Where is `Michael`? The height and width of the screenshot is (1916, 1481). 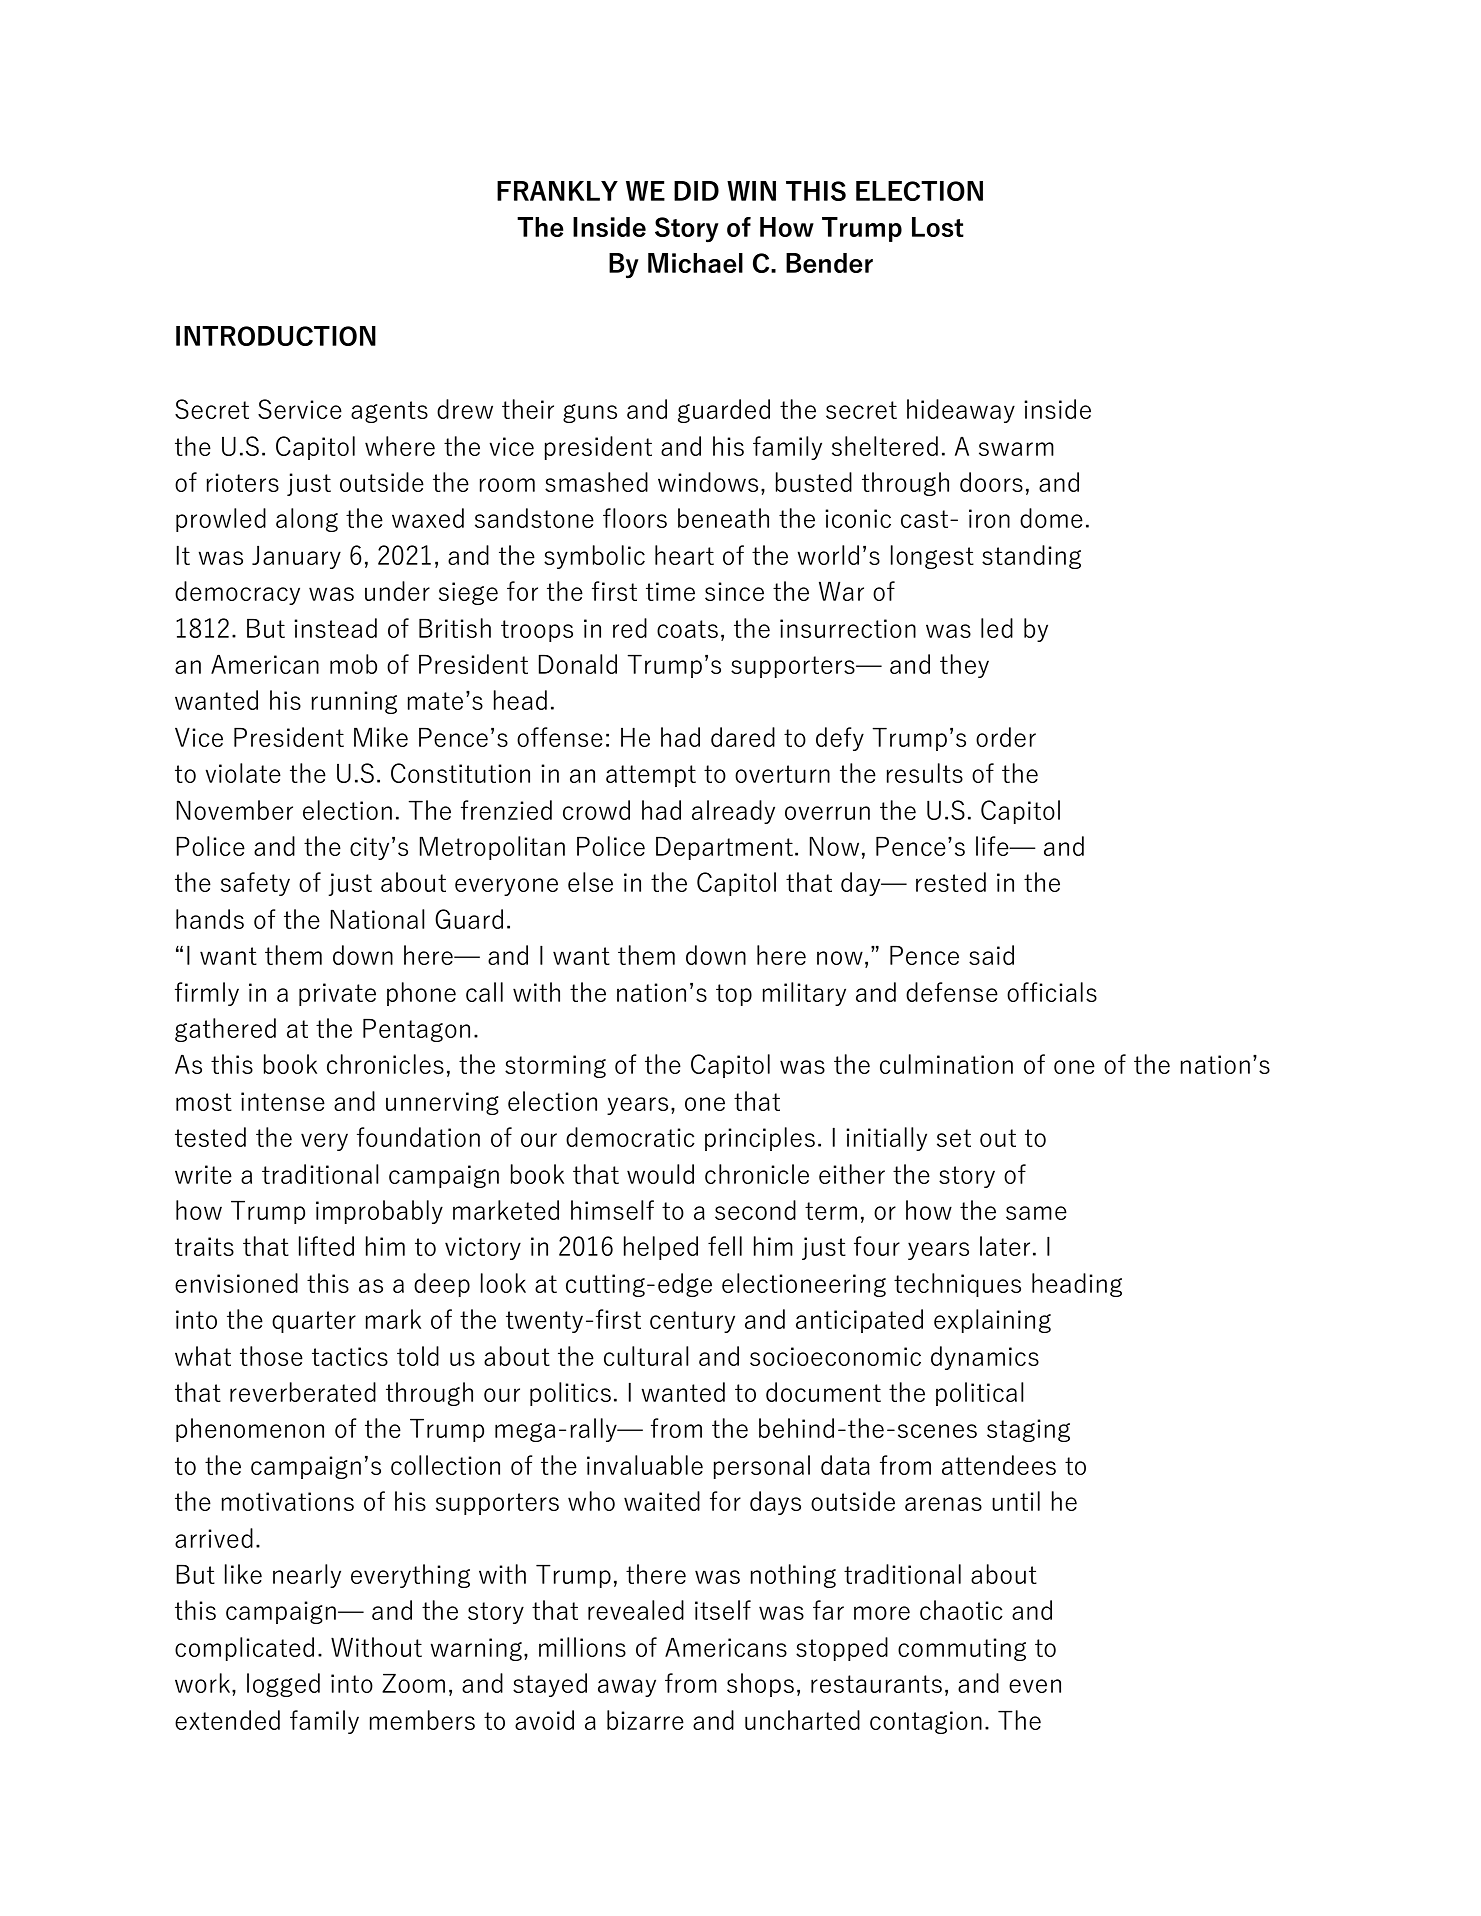 Michael is located at coordinates (695, 263).
